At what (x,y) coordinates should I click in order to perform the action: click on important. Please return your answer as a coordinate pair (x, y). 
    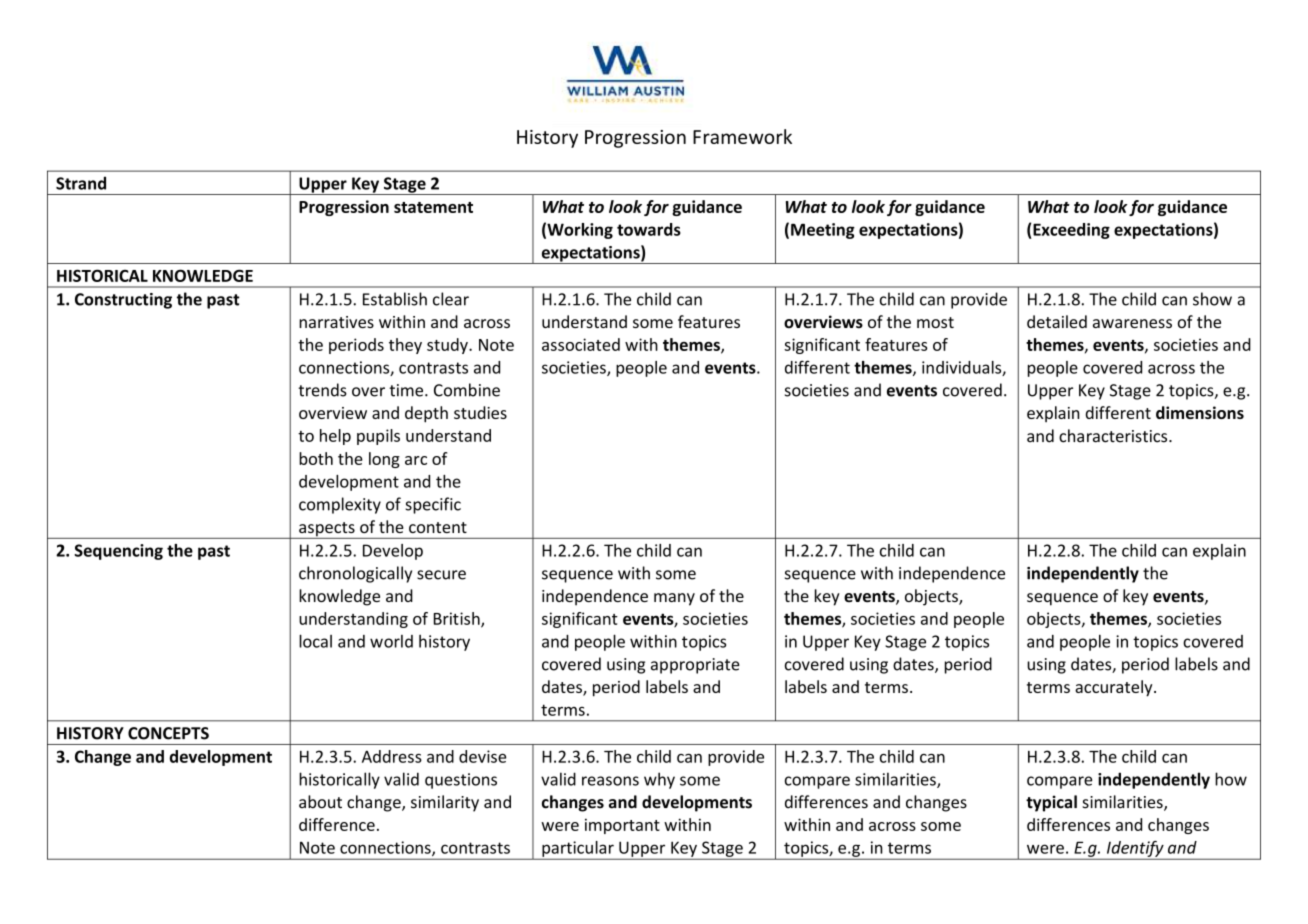
    Looking at the image, I should click on (622, 826).
